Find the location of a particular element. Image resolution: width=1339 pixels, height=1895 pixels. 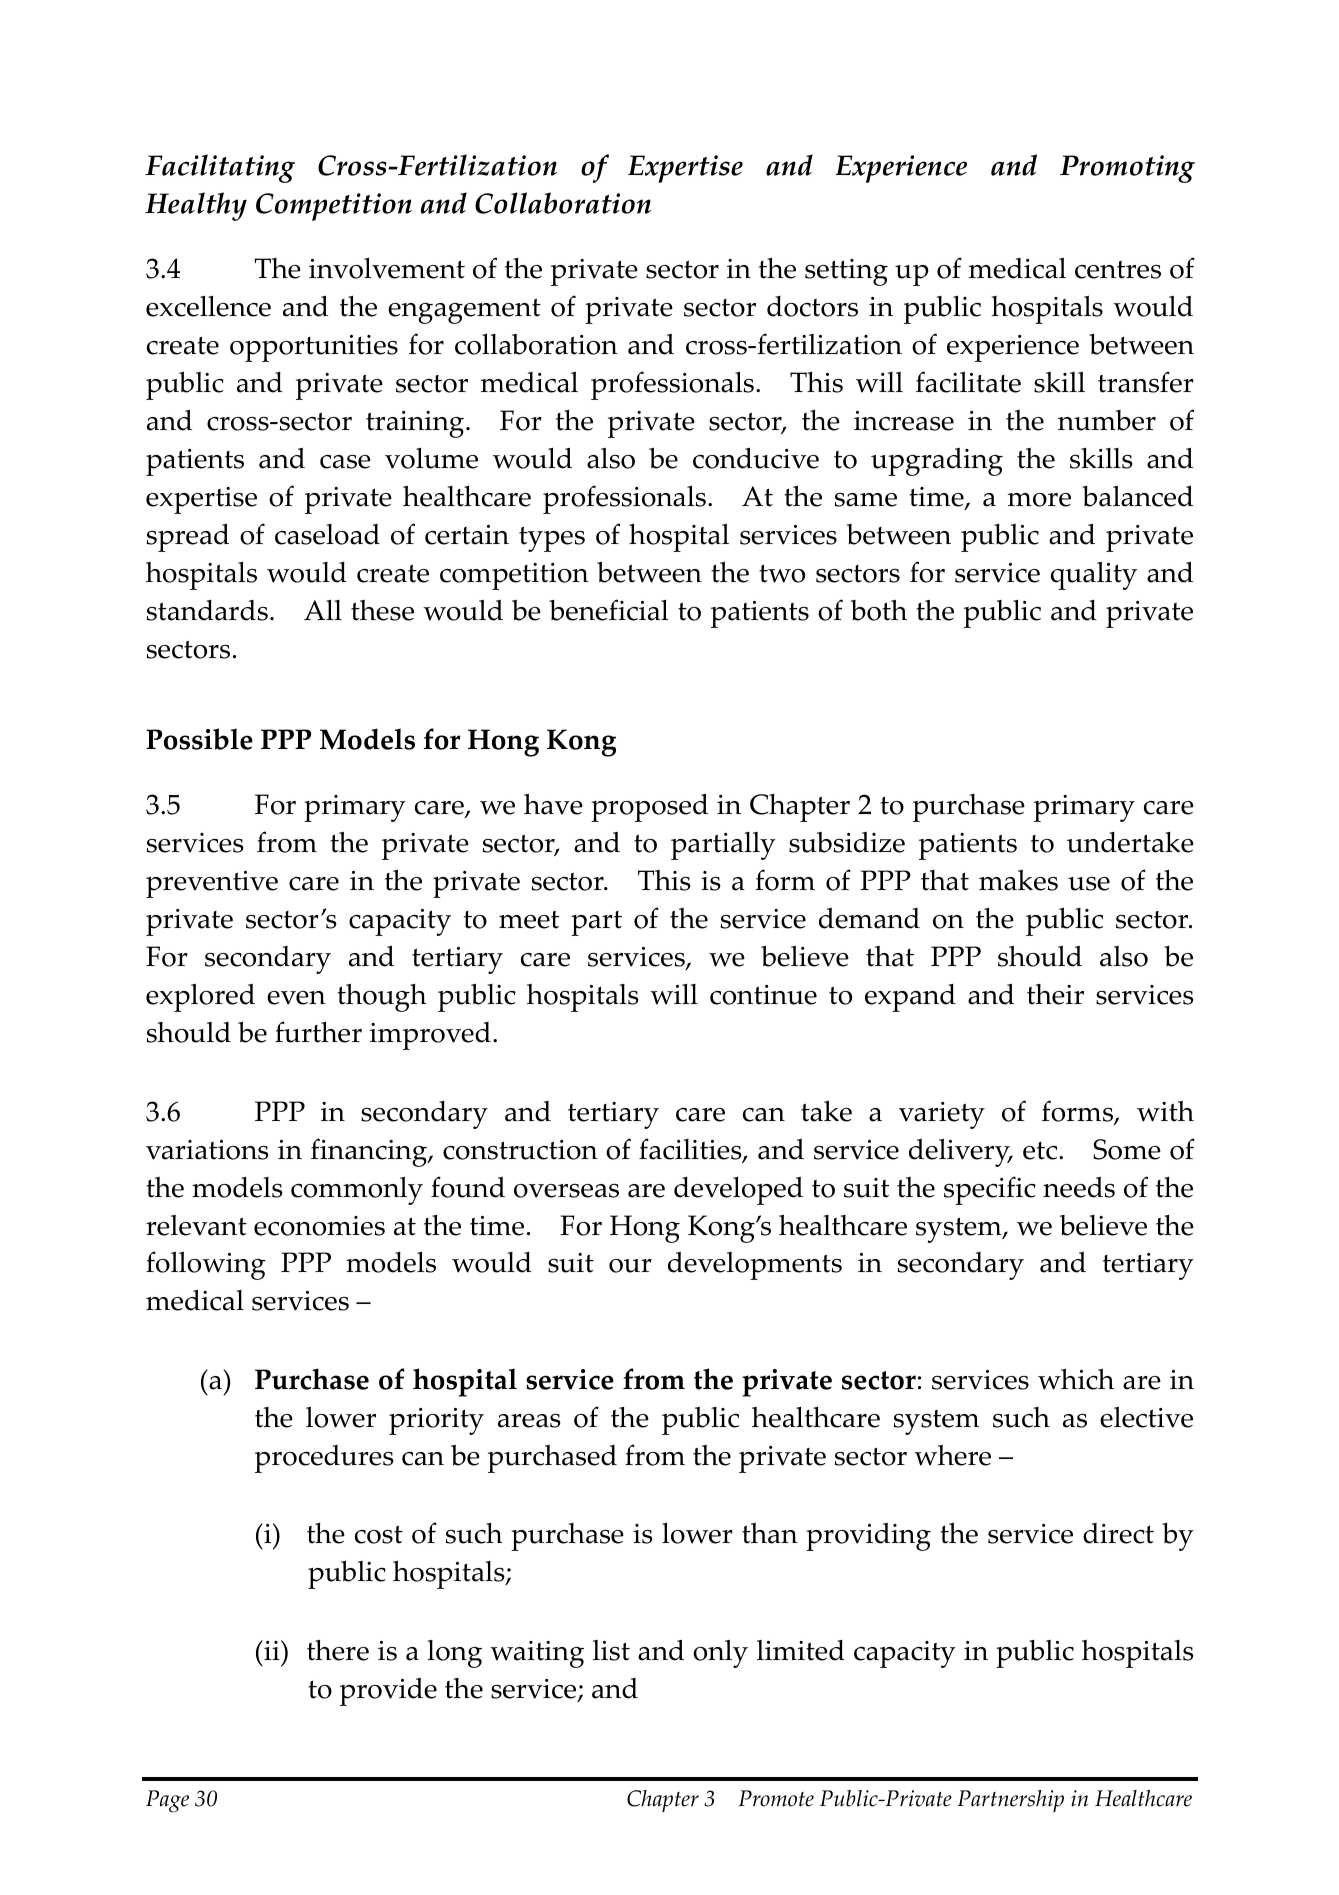

provide is located at coordinates (388, 1692).
